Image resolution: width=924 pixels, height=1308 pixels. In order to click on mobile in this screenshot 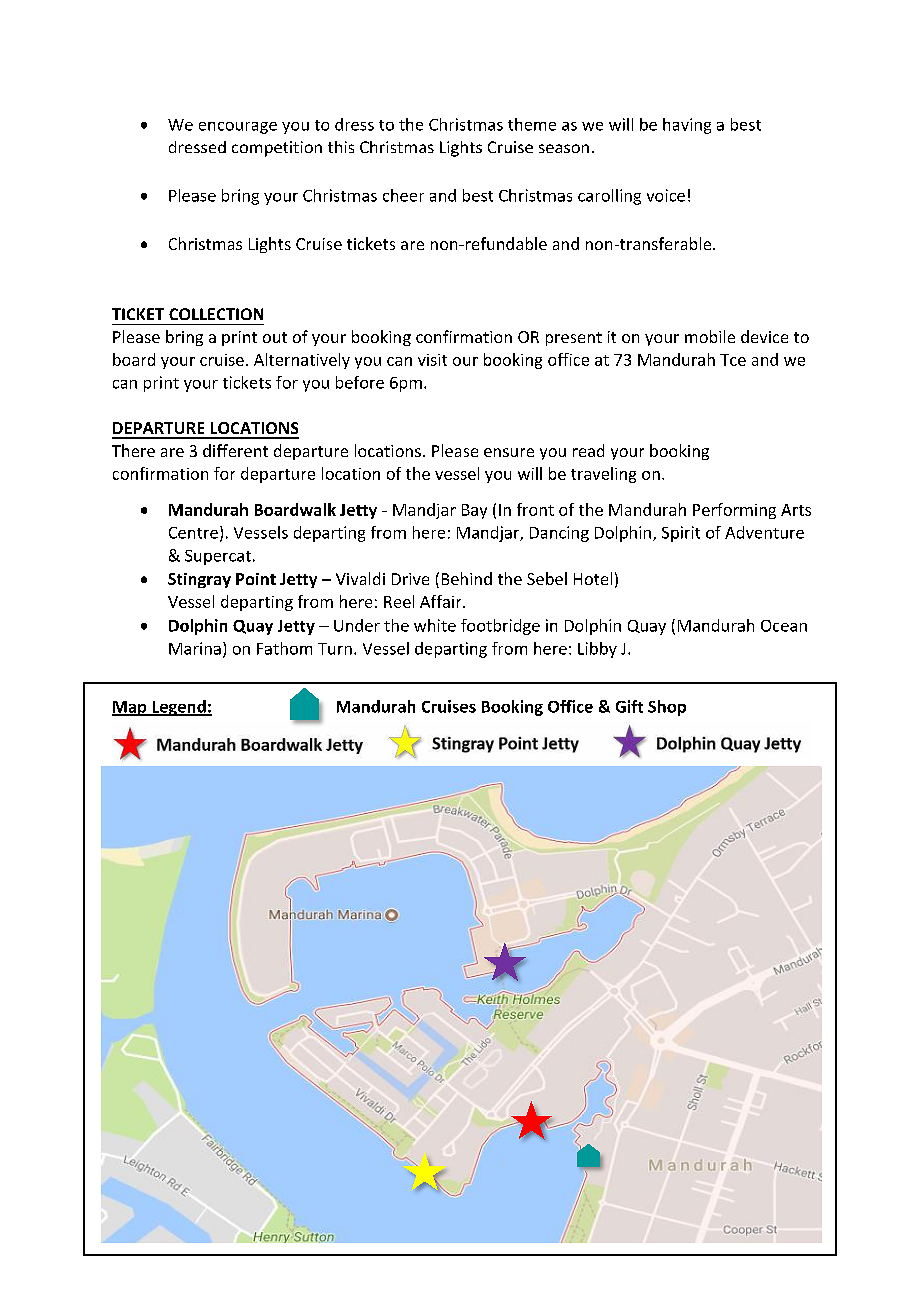, I will do `click(710, 336)`.
